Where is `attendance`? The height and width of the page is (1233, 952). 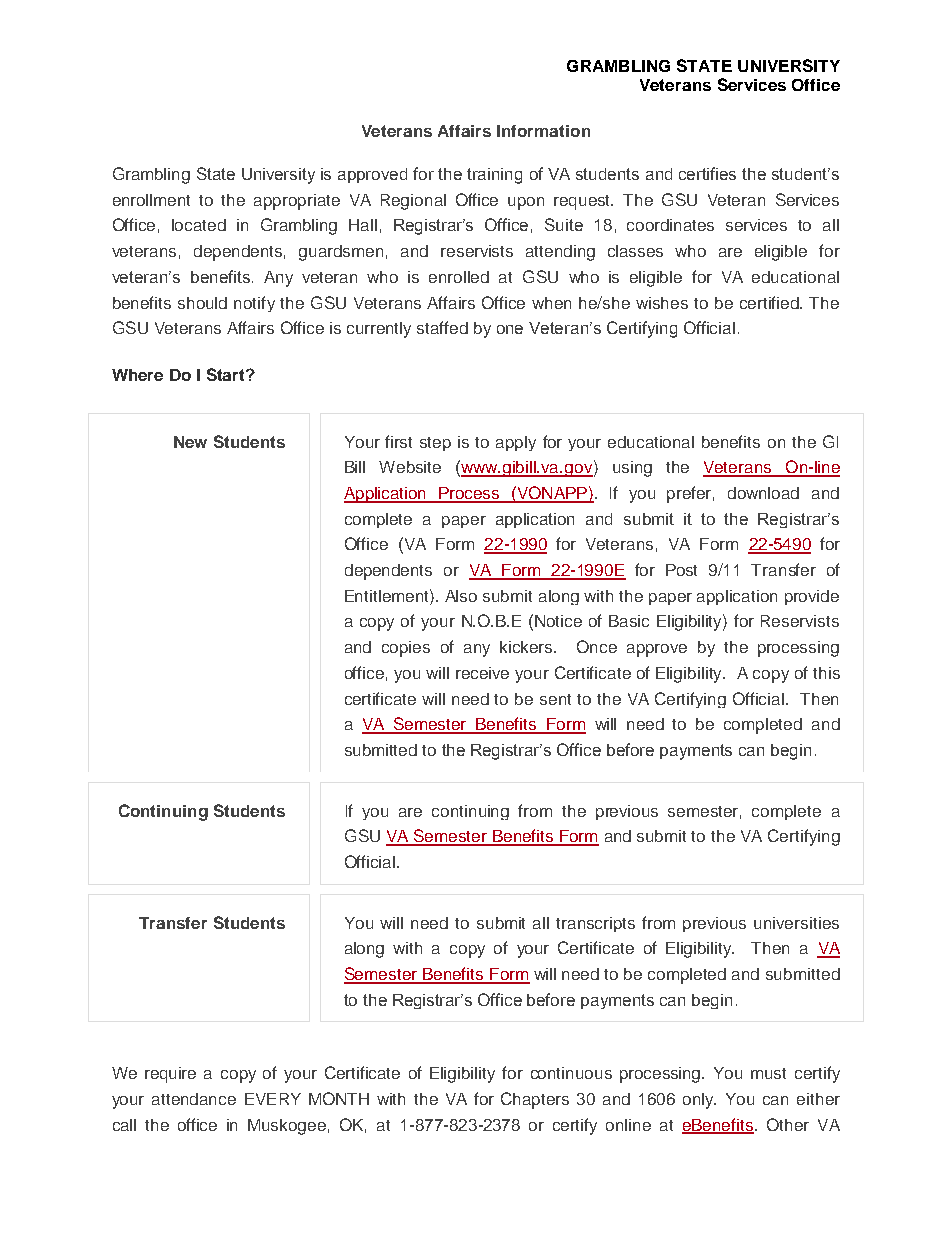 attendance is located at coordinates (194, 1099).
